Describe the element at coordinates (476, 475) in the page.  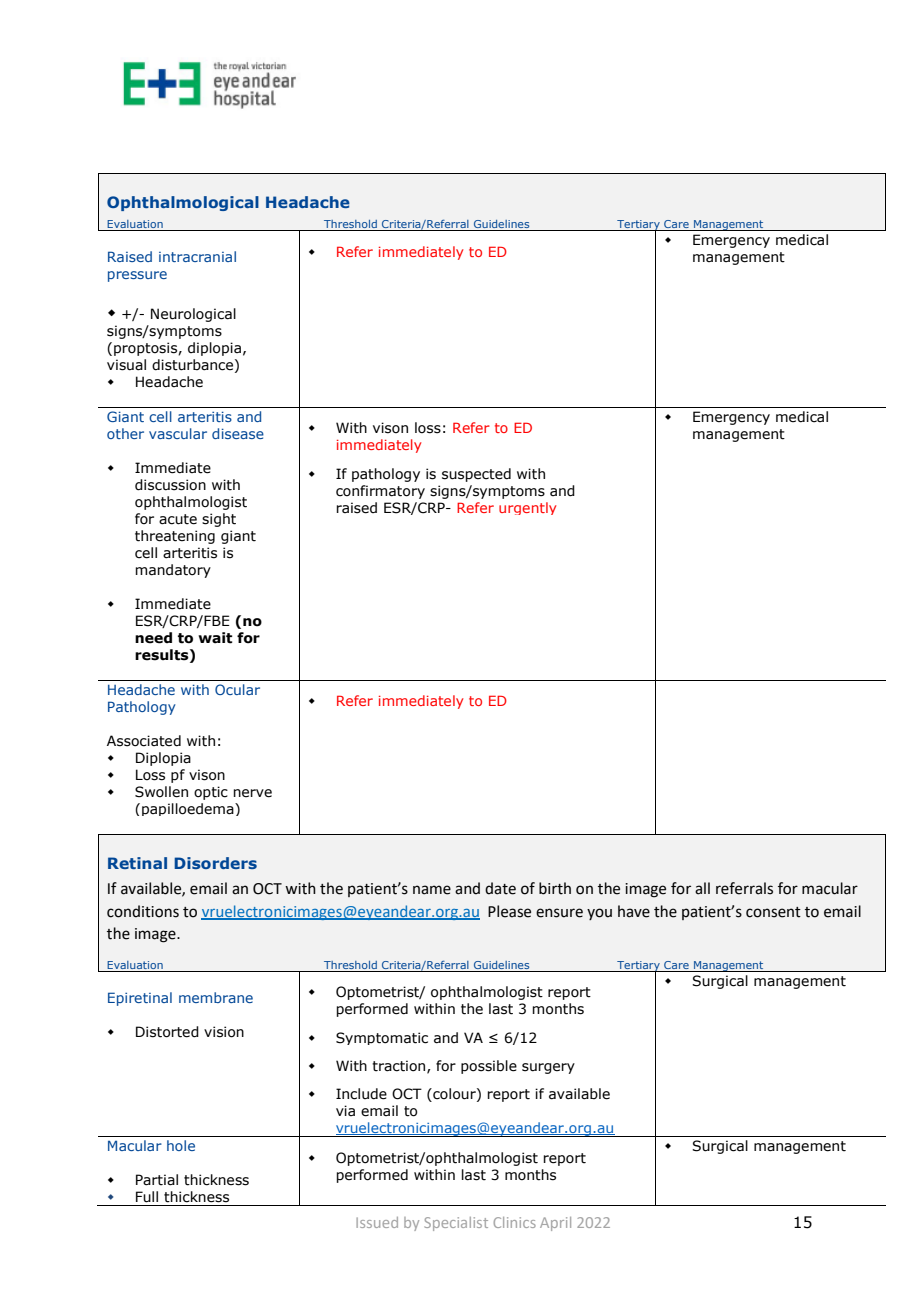
I see `suspected` at that location.
